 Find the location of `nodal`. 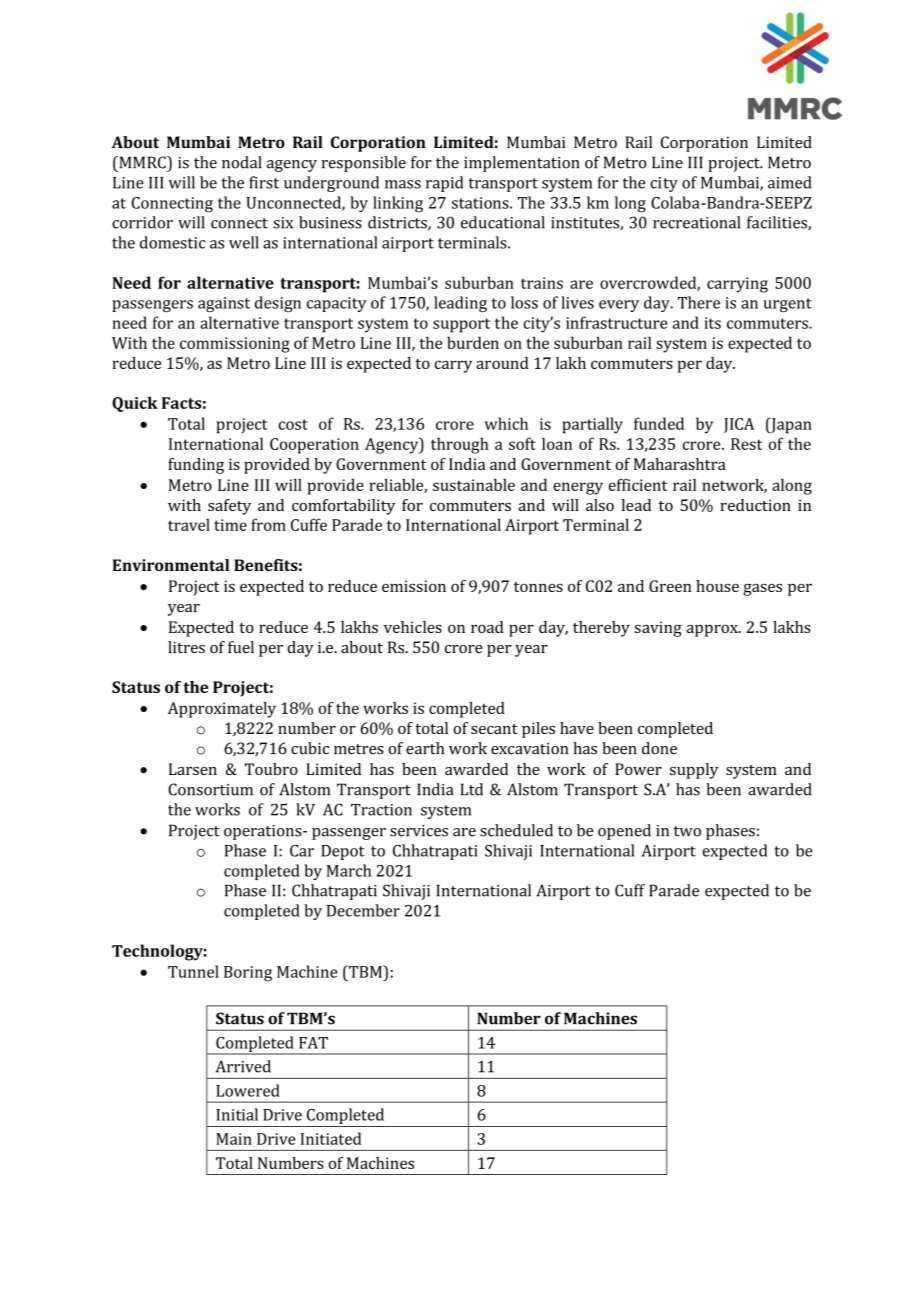

nodal is located at coordinates (242, 162).
